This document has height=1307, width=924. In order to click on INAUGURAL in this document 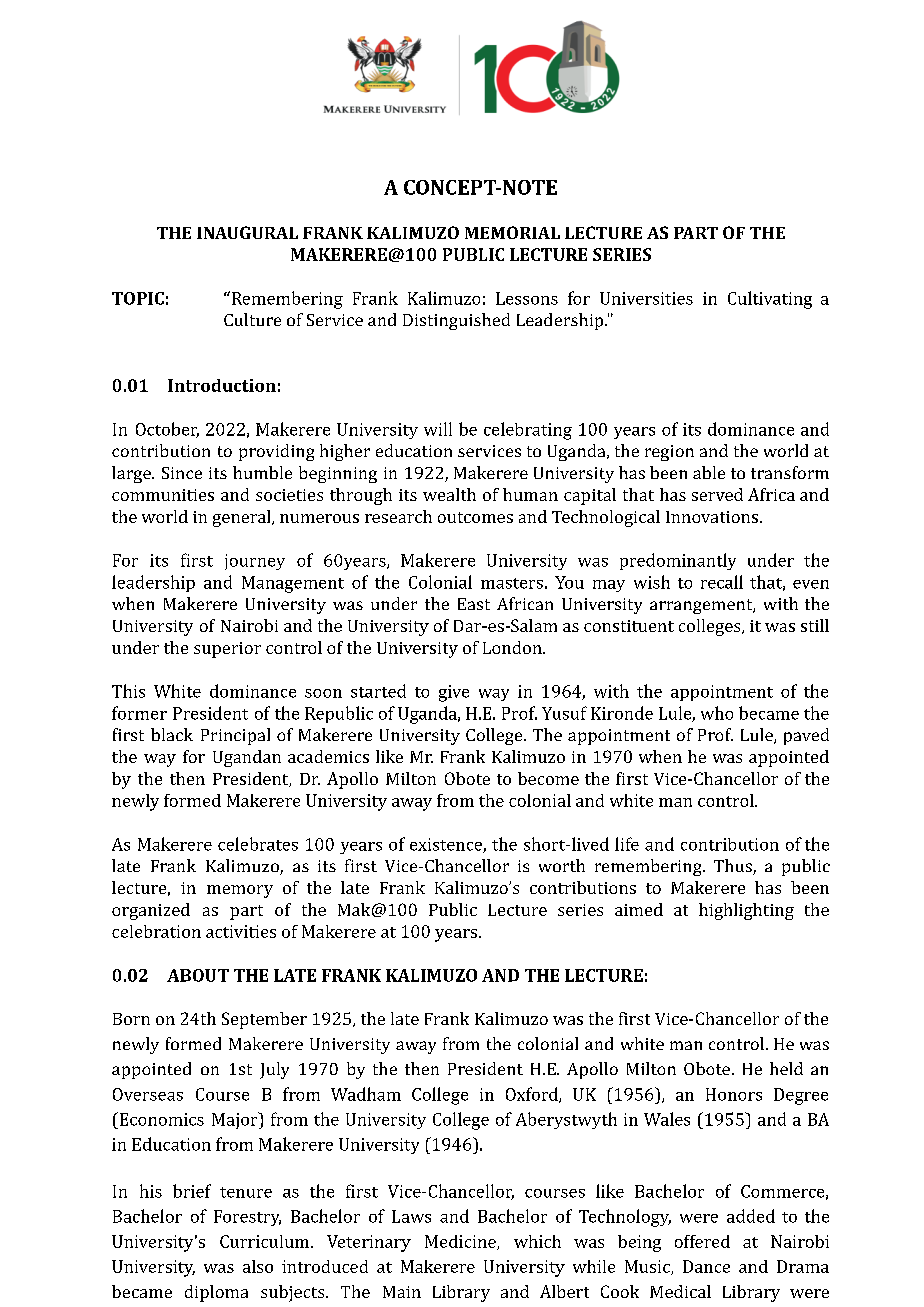, I will do `click(247, 232)`.
